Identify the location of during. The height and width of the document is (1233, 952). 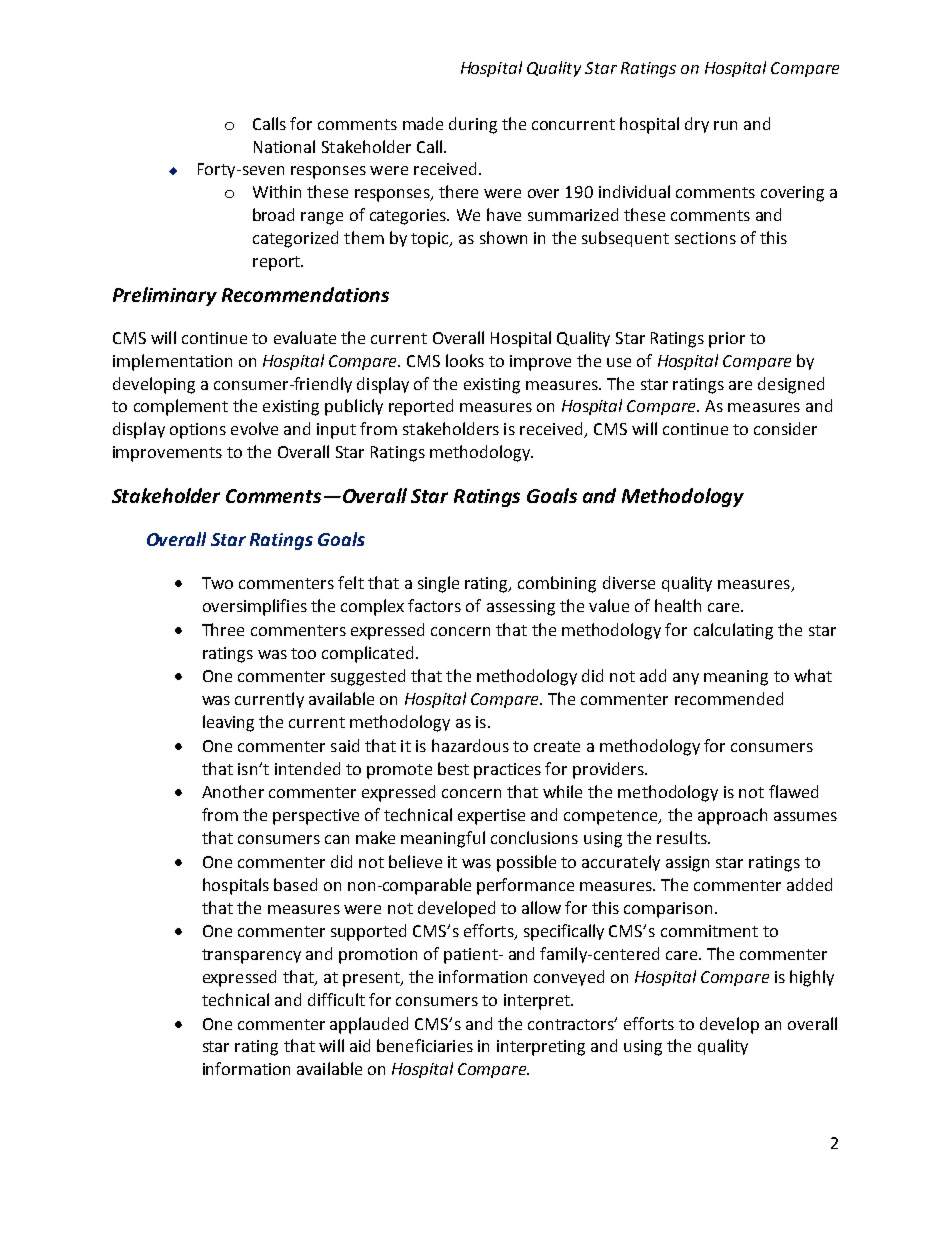
(473, 125).
